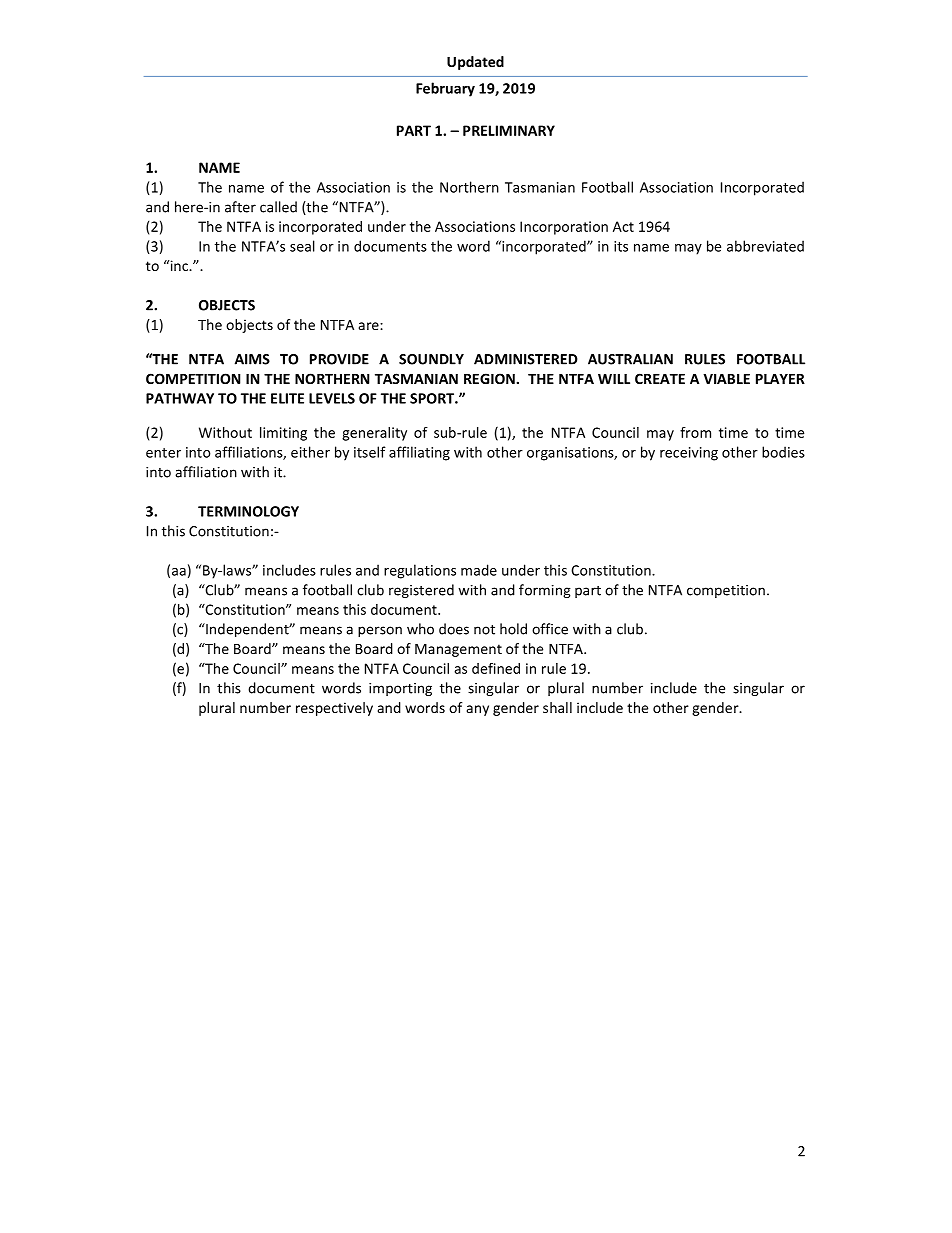 The width and height of the screenshot is (952, 1233). Describe the element at coordinates (475, 63) in the screenshot. I see `Updated` at that location.
